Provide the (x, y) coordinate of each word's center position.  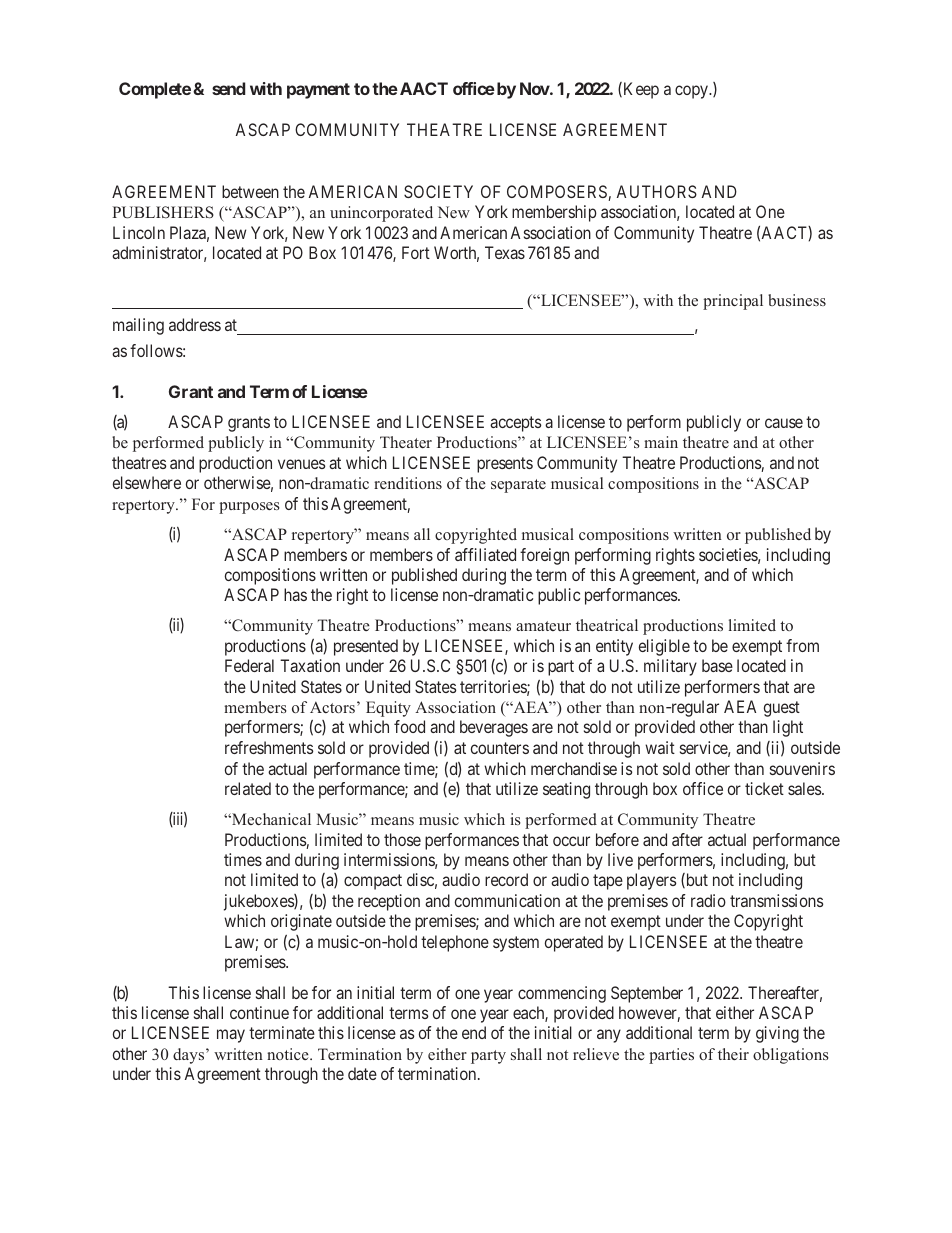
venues (301, 464)
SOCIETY (438, 191)
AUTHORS (657, 191)
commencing (562, 994)
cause (784, 423)
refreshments (269, 747)
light (788, 728)
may (231, 1036)
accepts (515, 424)
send (228, 88)
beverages (494, 728)
